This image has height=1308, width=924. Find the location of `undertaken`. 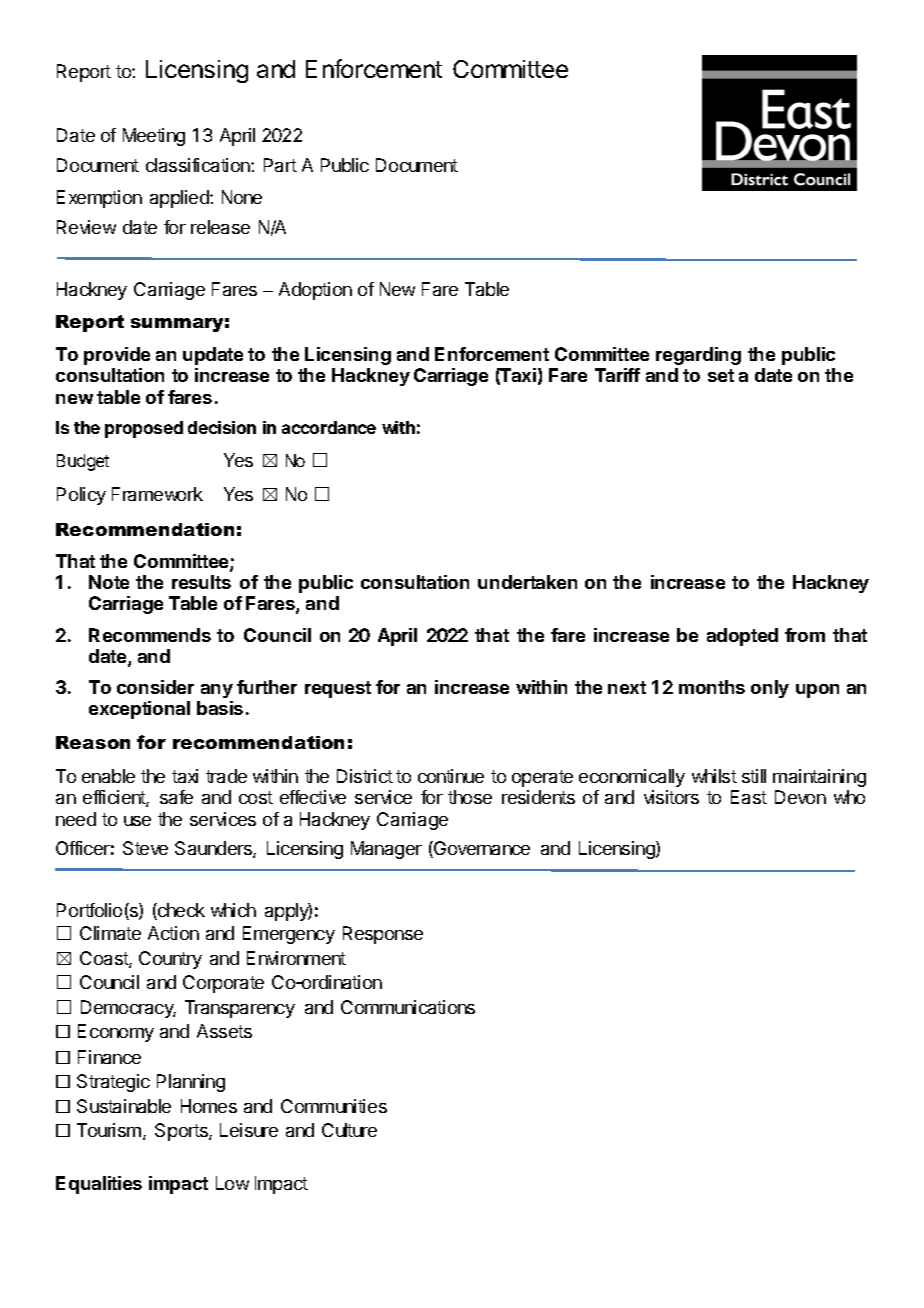

undertaken is located at coordinates (527, 582).
